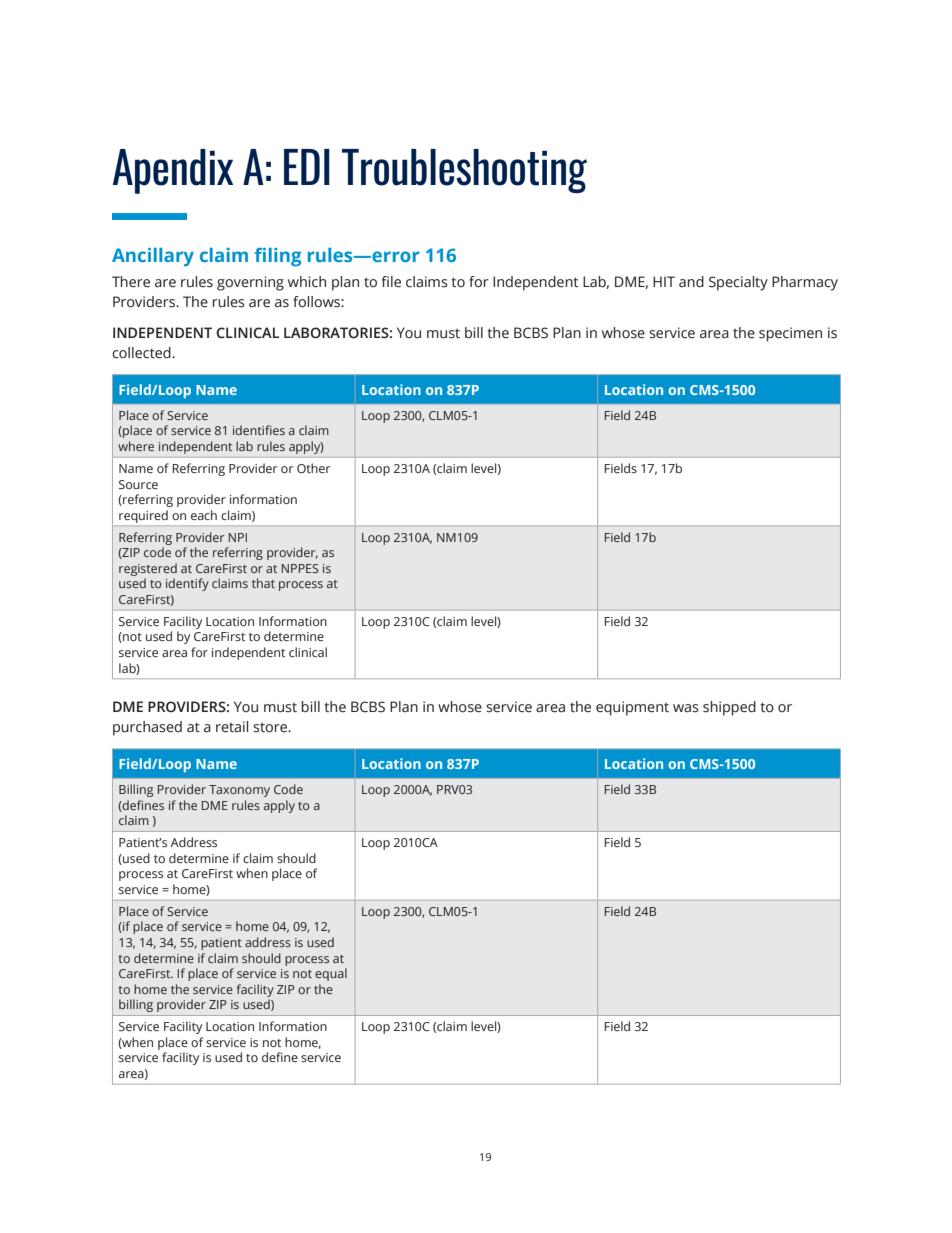 The width and height of the image is (952, 1233). Describe the element at coordinates (691, 281) in the image. I see `and` at that location.
